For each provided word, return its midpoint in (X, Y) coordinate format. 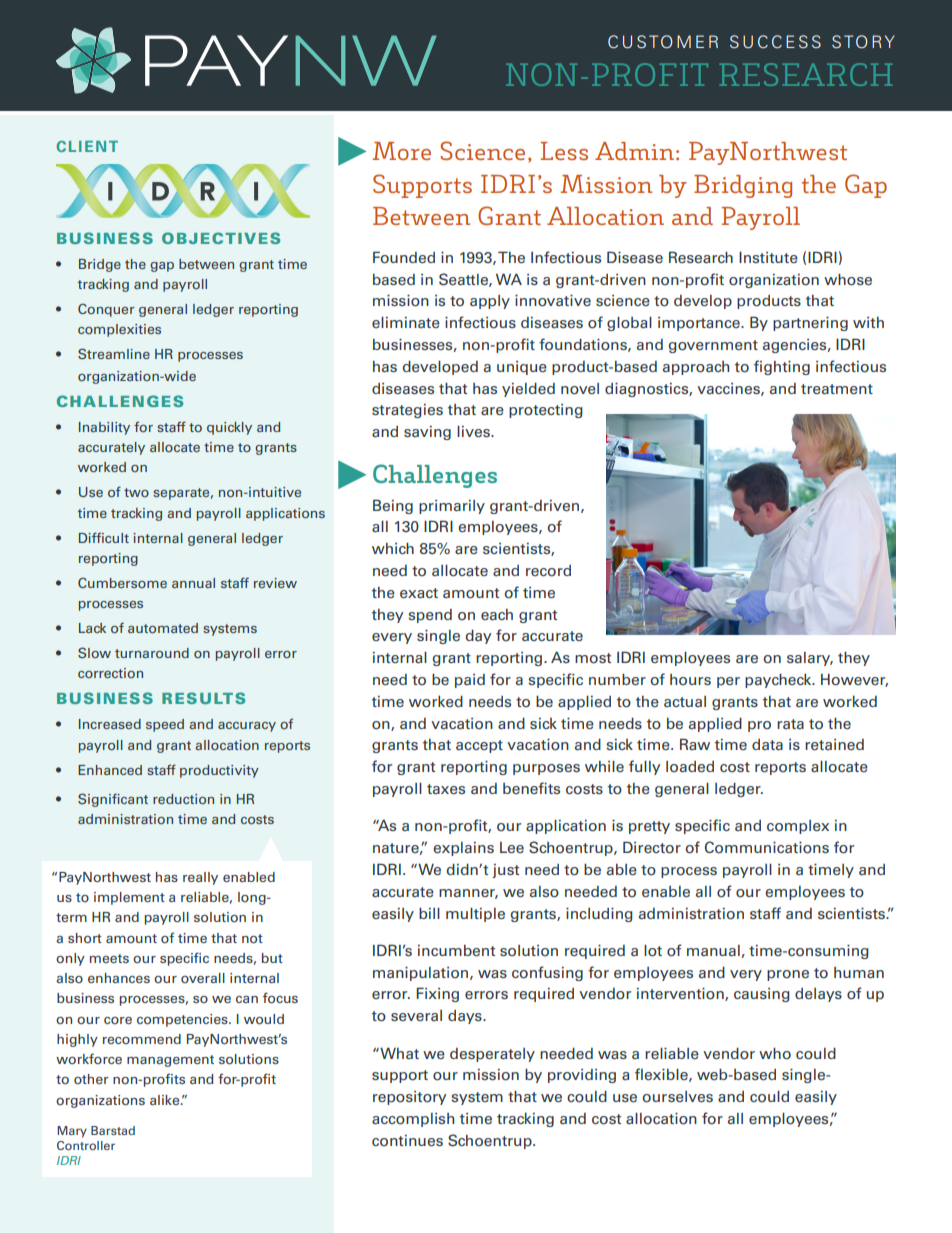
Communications (767, 847)
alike (166, 1100)
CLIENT (87, 146)
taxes (446, 789)
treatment (837, 389)
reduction (183, 799)
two (136, 492)
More (401, 151)
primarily (452, 507)
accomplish (413, 1120)
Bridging (743, 186)
